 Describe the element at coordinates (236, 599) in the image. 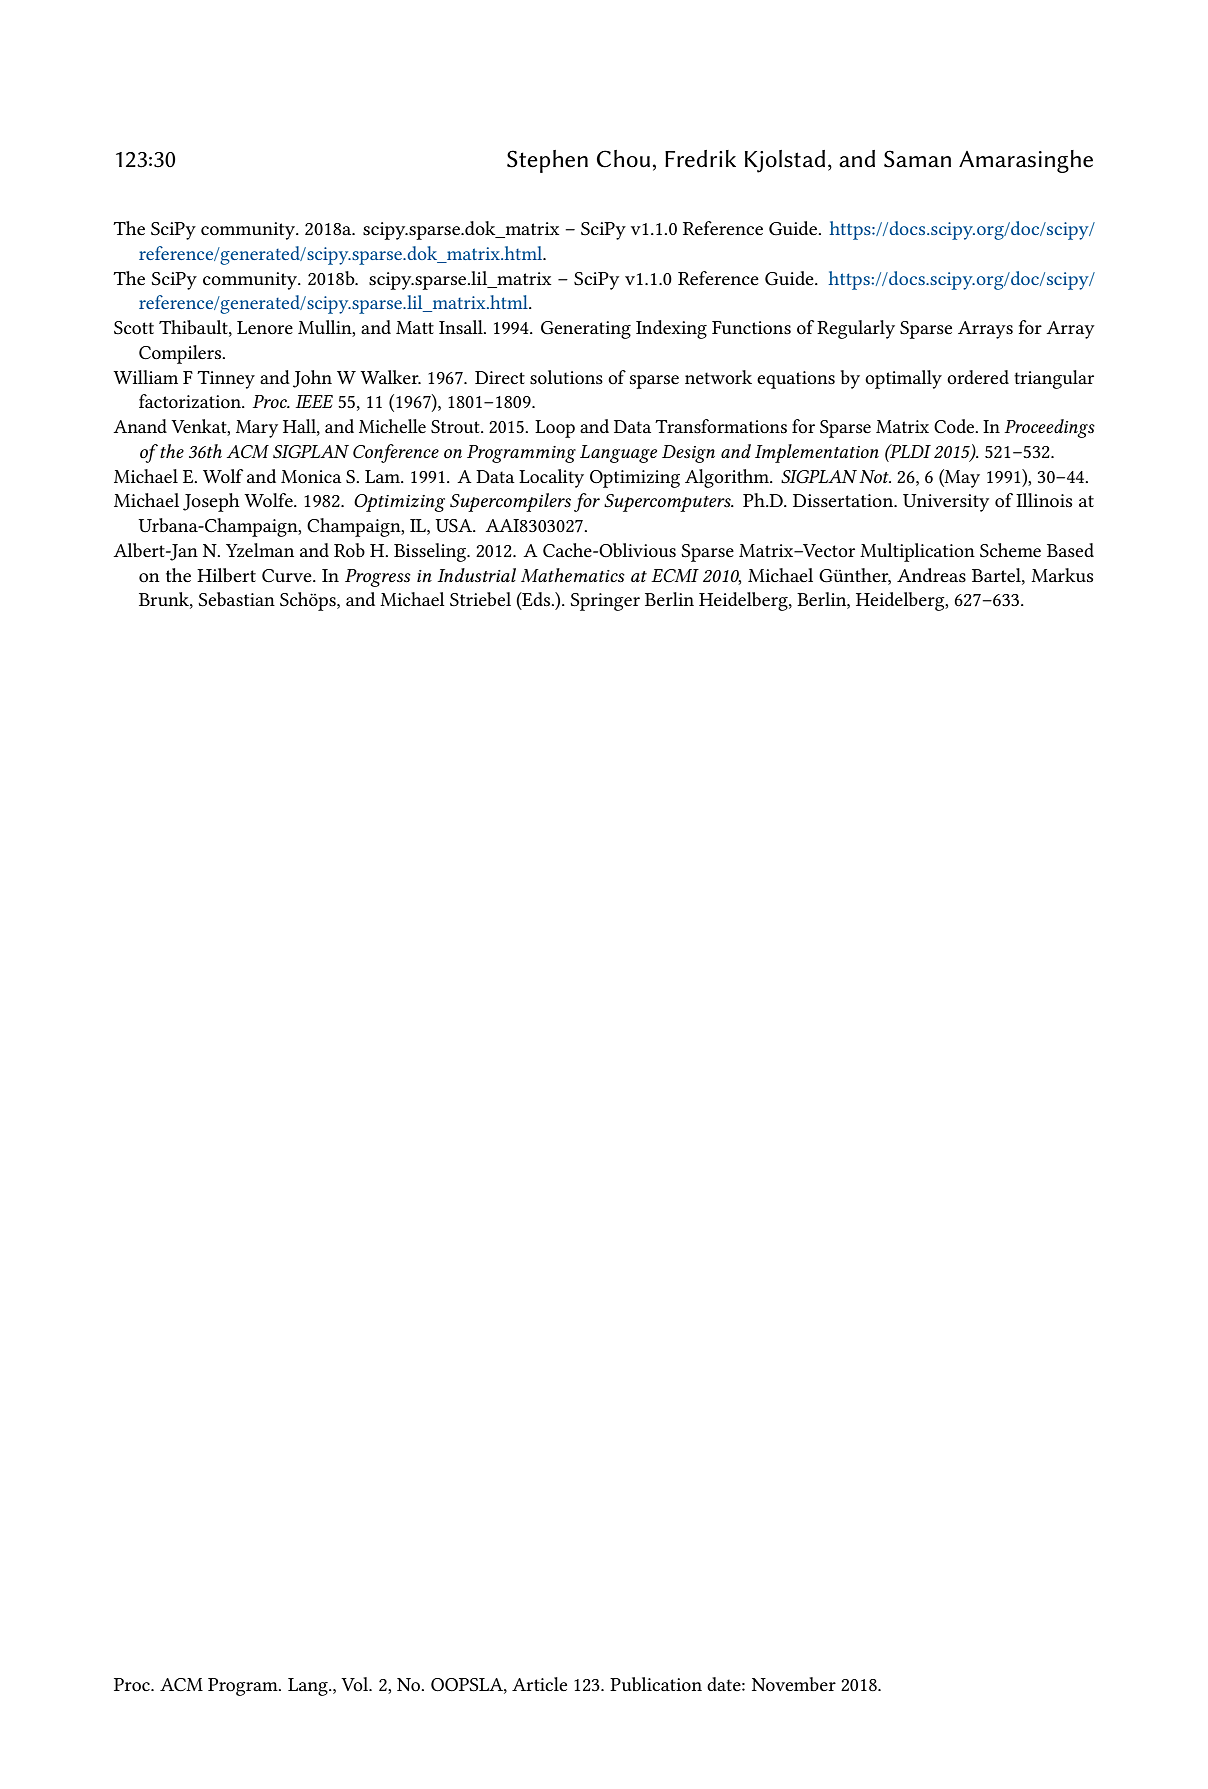

I see `Sebastian` at that location.
